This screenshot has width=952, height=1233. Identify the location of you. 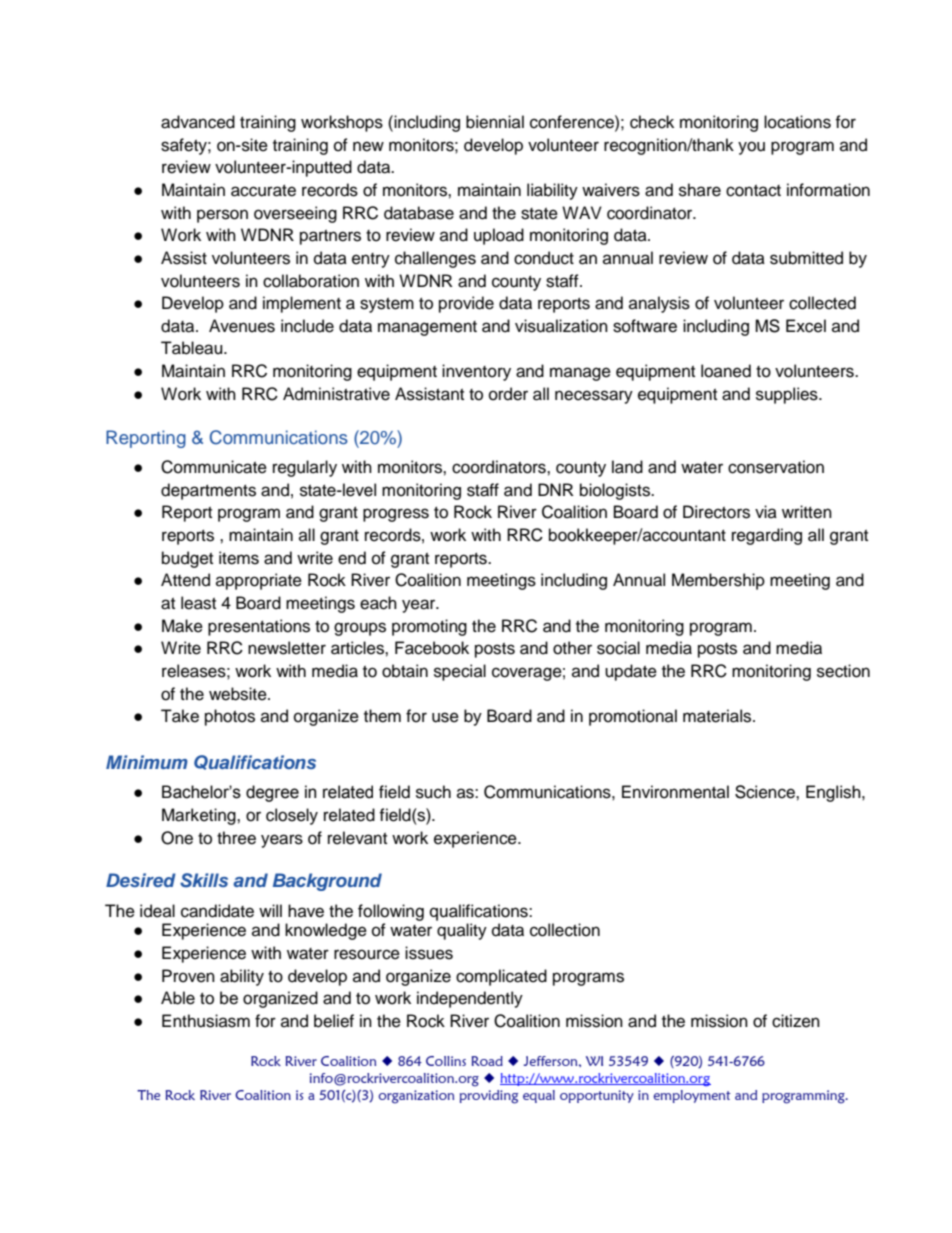
(751, 148).
